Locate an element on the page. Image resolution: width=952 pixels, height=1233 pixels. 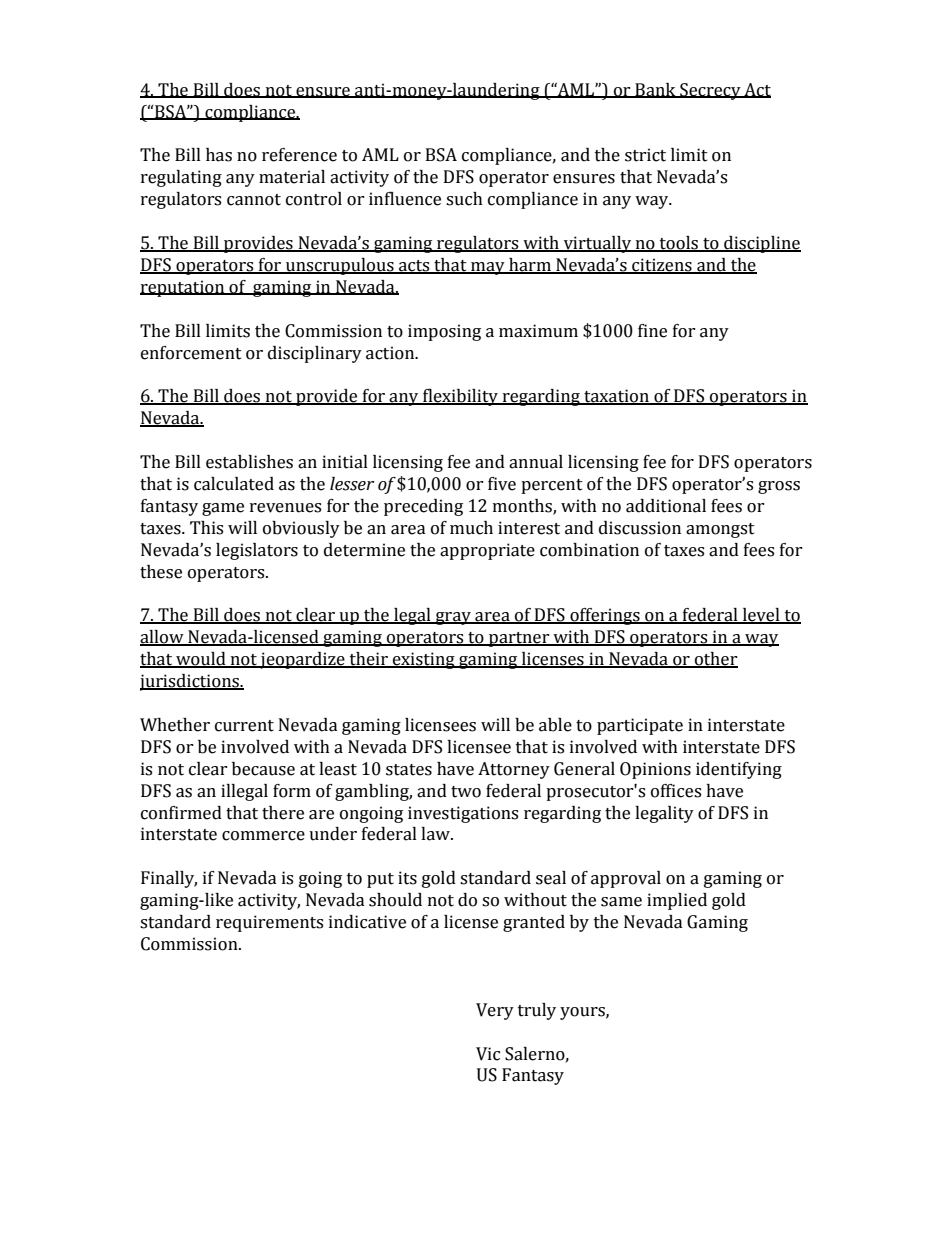
law is located at coordinates (436, 834).
